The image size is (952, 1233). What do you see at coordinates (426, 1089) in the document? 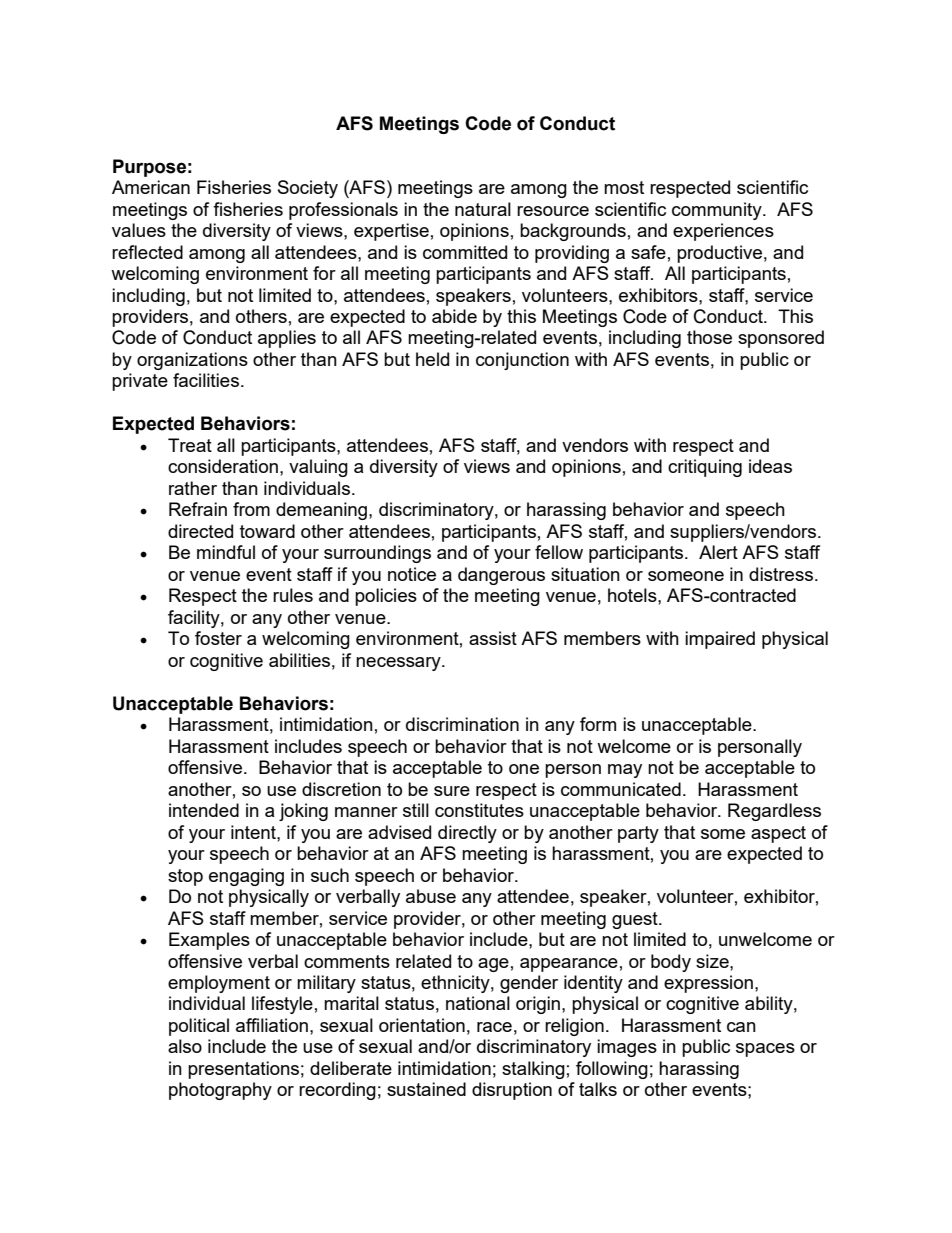
I see `sustained` at bounding box center [426, 1089].
